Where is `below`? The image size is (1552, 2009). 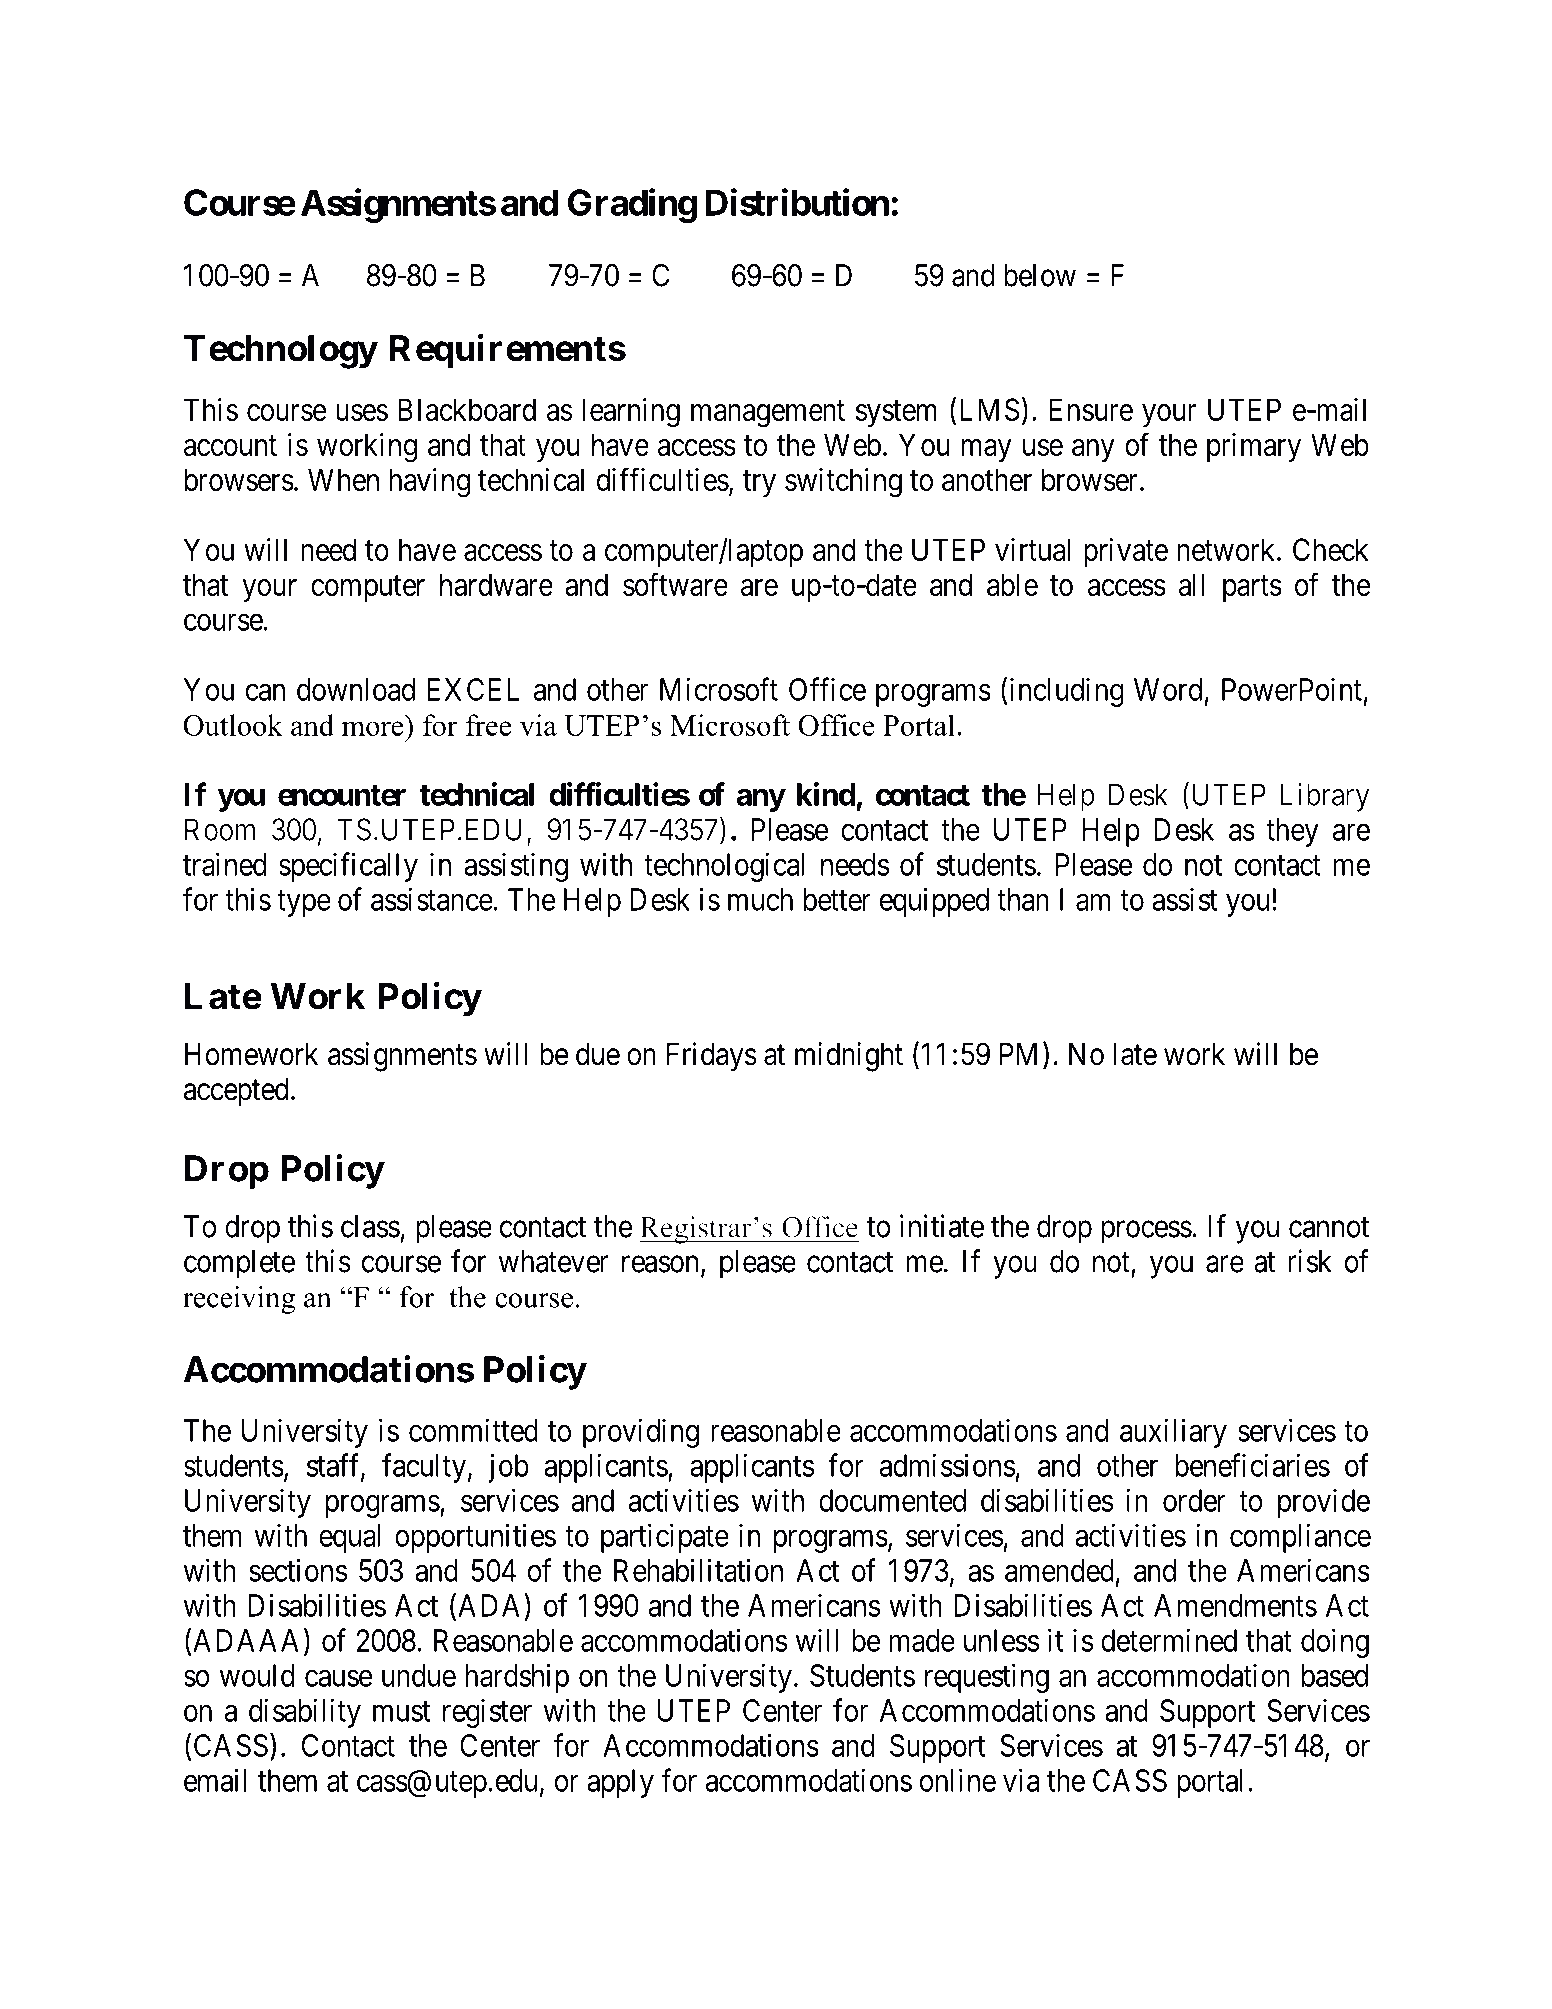
below is located at coordinates (1040, 275).
